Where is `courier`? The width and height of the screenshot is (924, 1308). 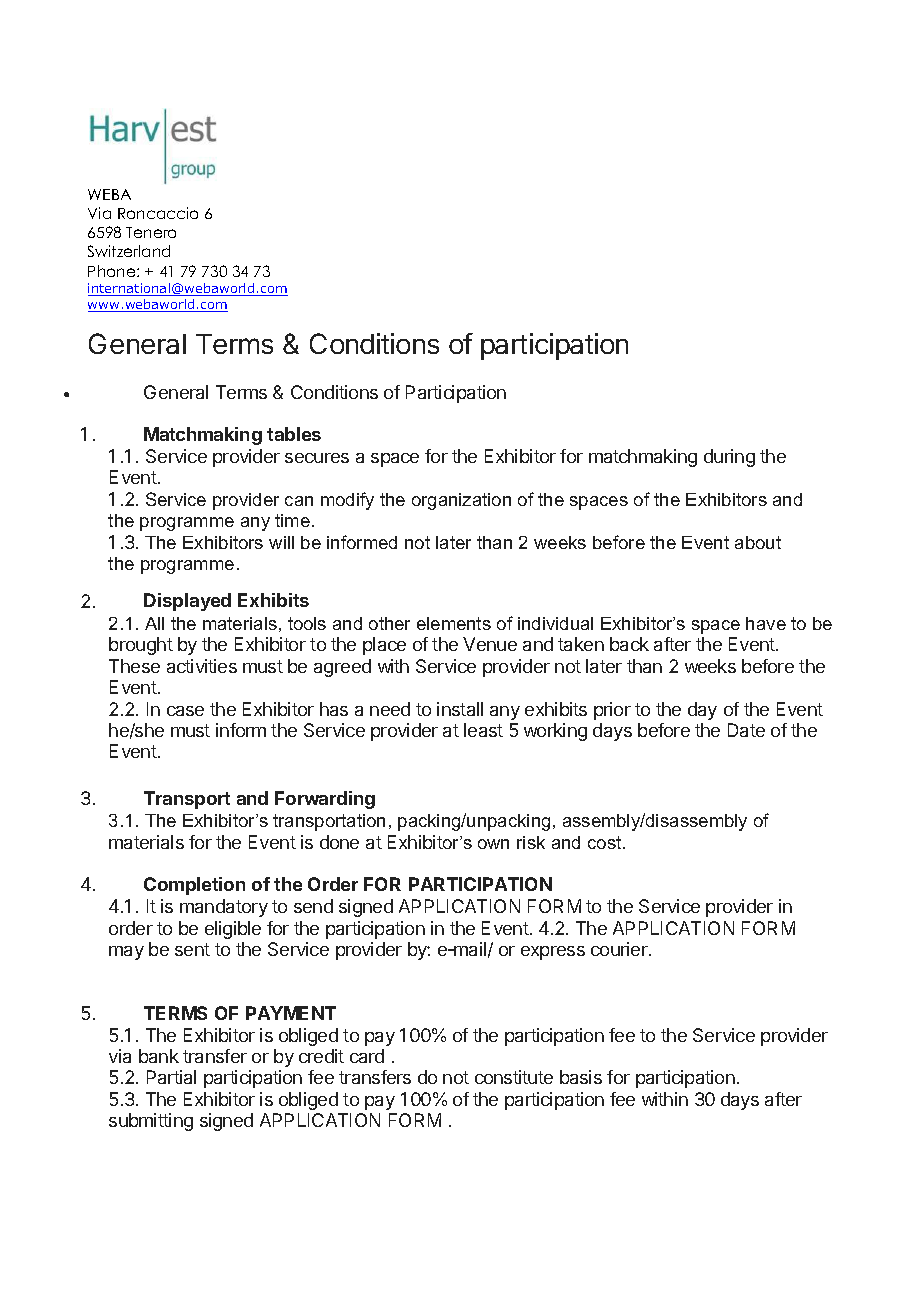 courier is located at coordinates (620, 949).
